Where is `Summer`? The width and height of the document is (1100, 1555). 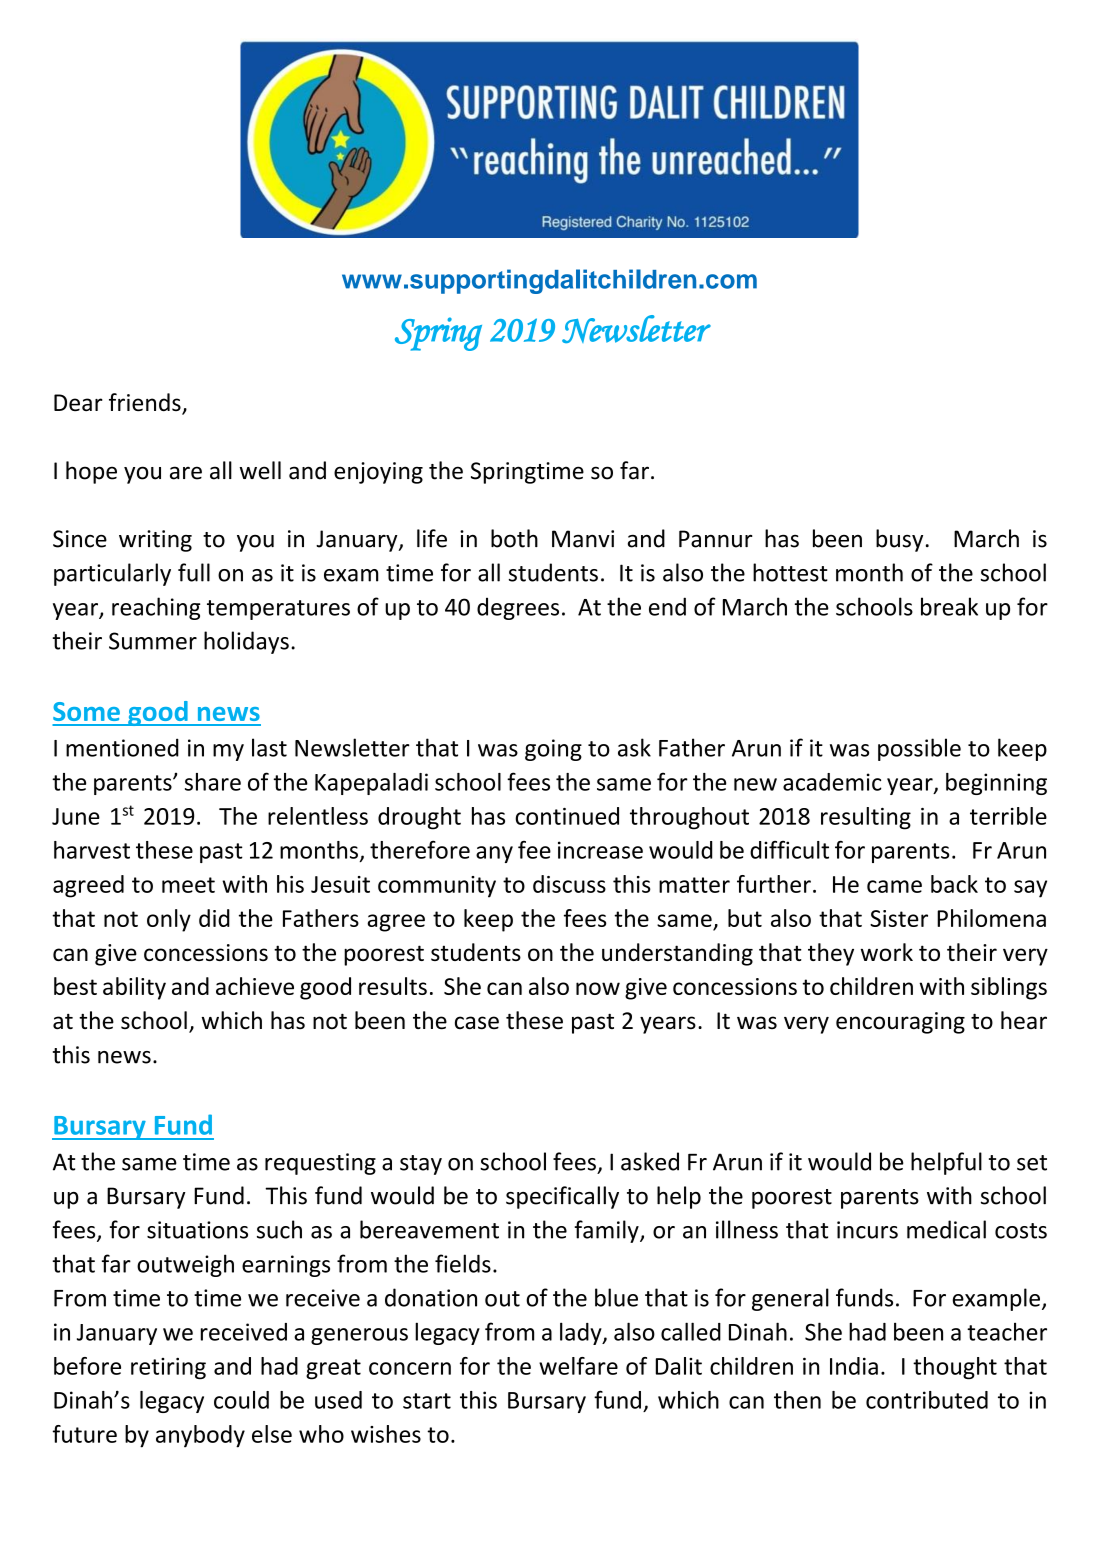 Summer is located at coordinates (153, 641).
